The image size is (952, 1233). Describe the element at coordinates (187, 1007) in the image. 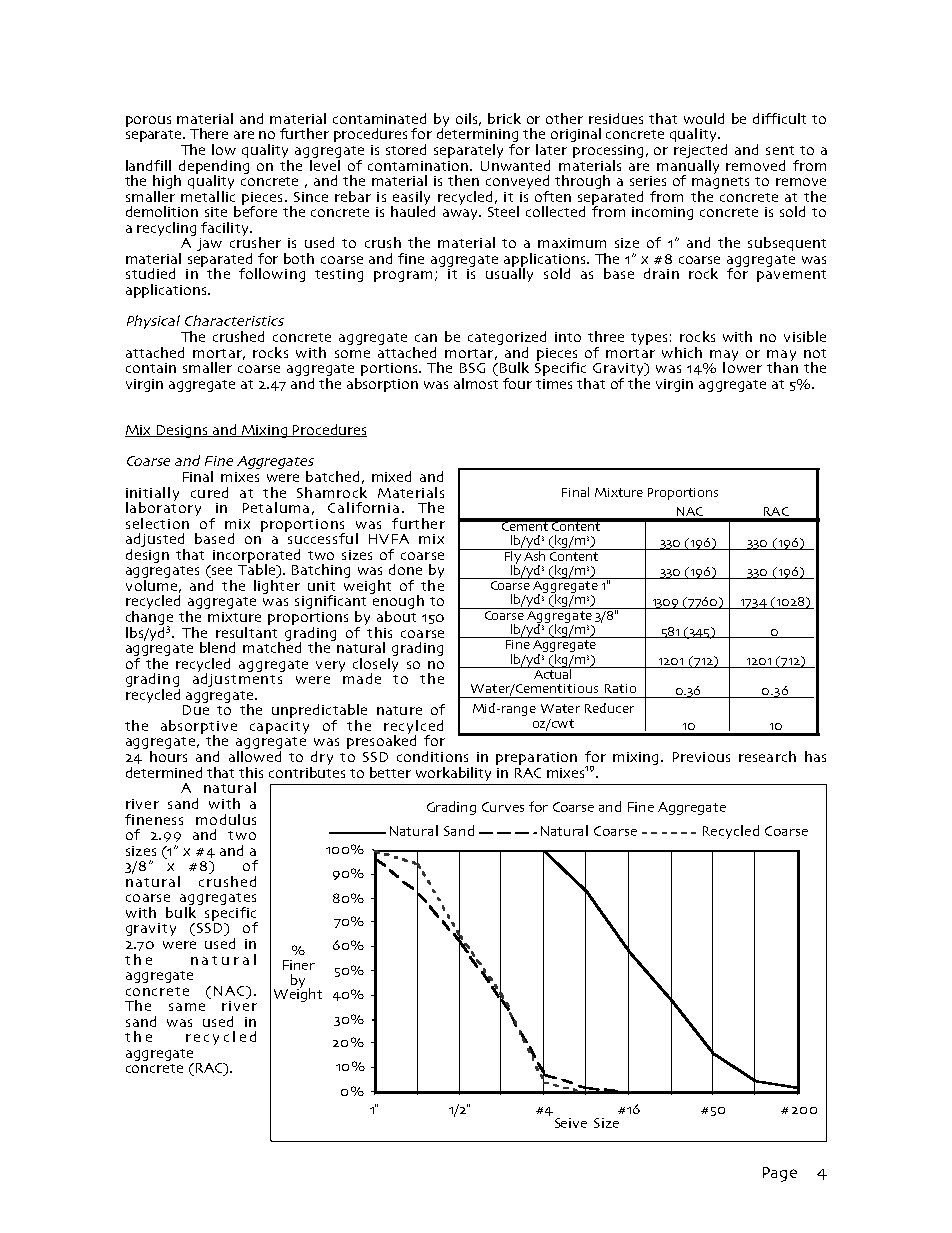

I see `same` at that location.
